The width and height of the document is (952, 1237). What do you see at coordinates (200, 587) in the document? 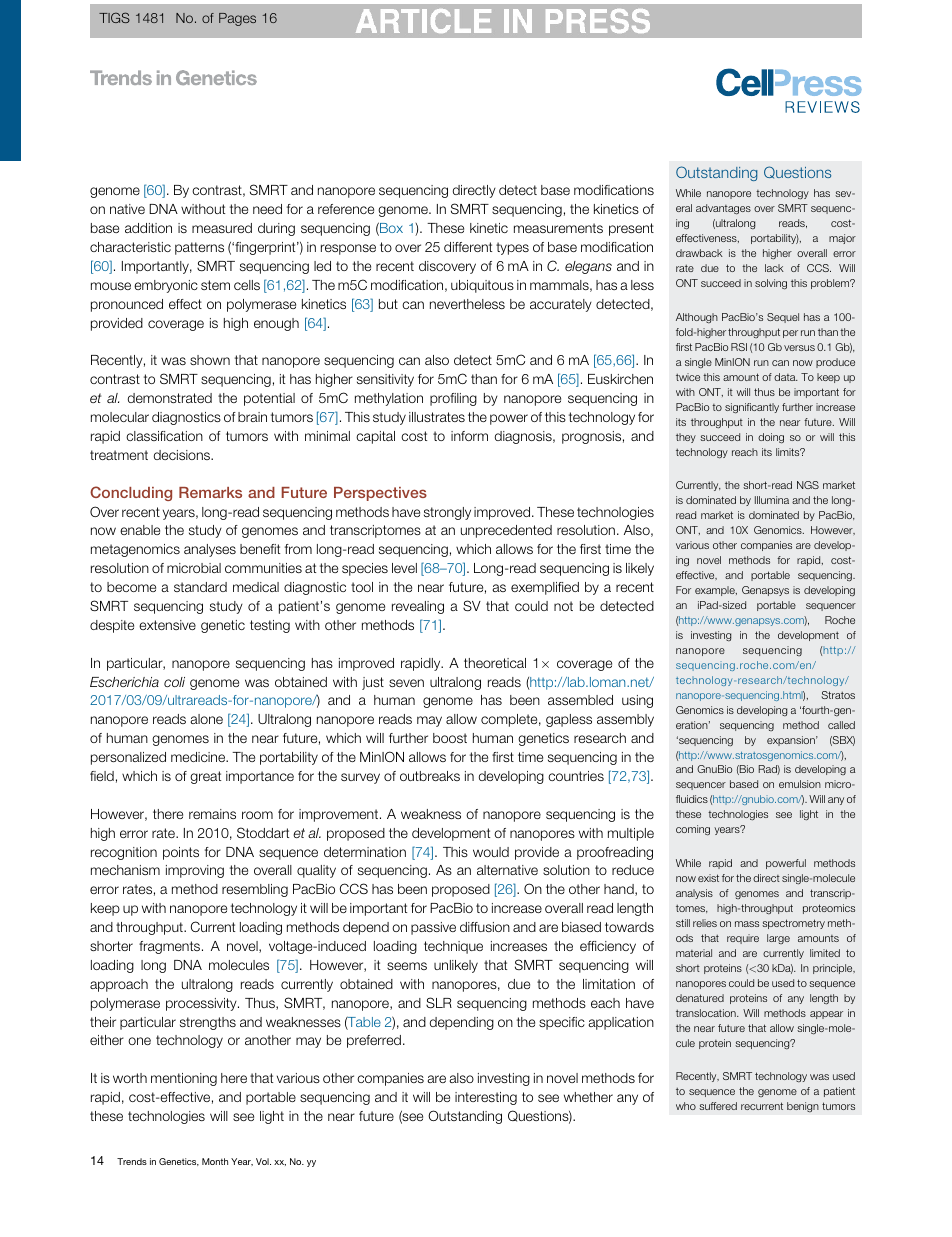
I see `standard` at bounding box center [200, 587].
